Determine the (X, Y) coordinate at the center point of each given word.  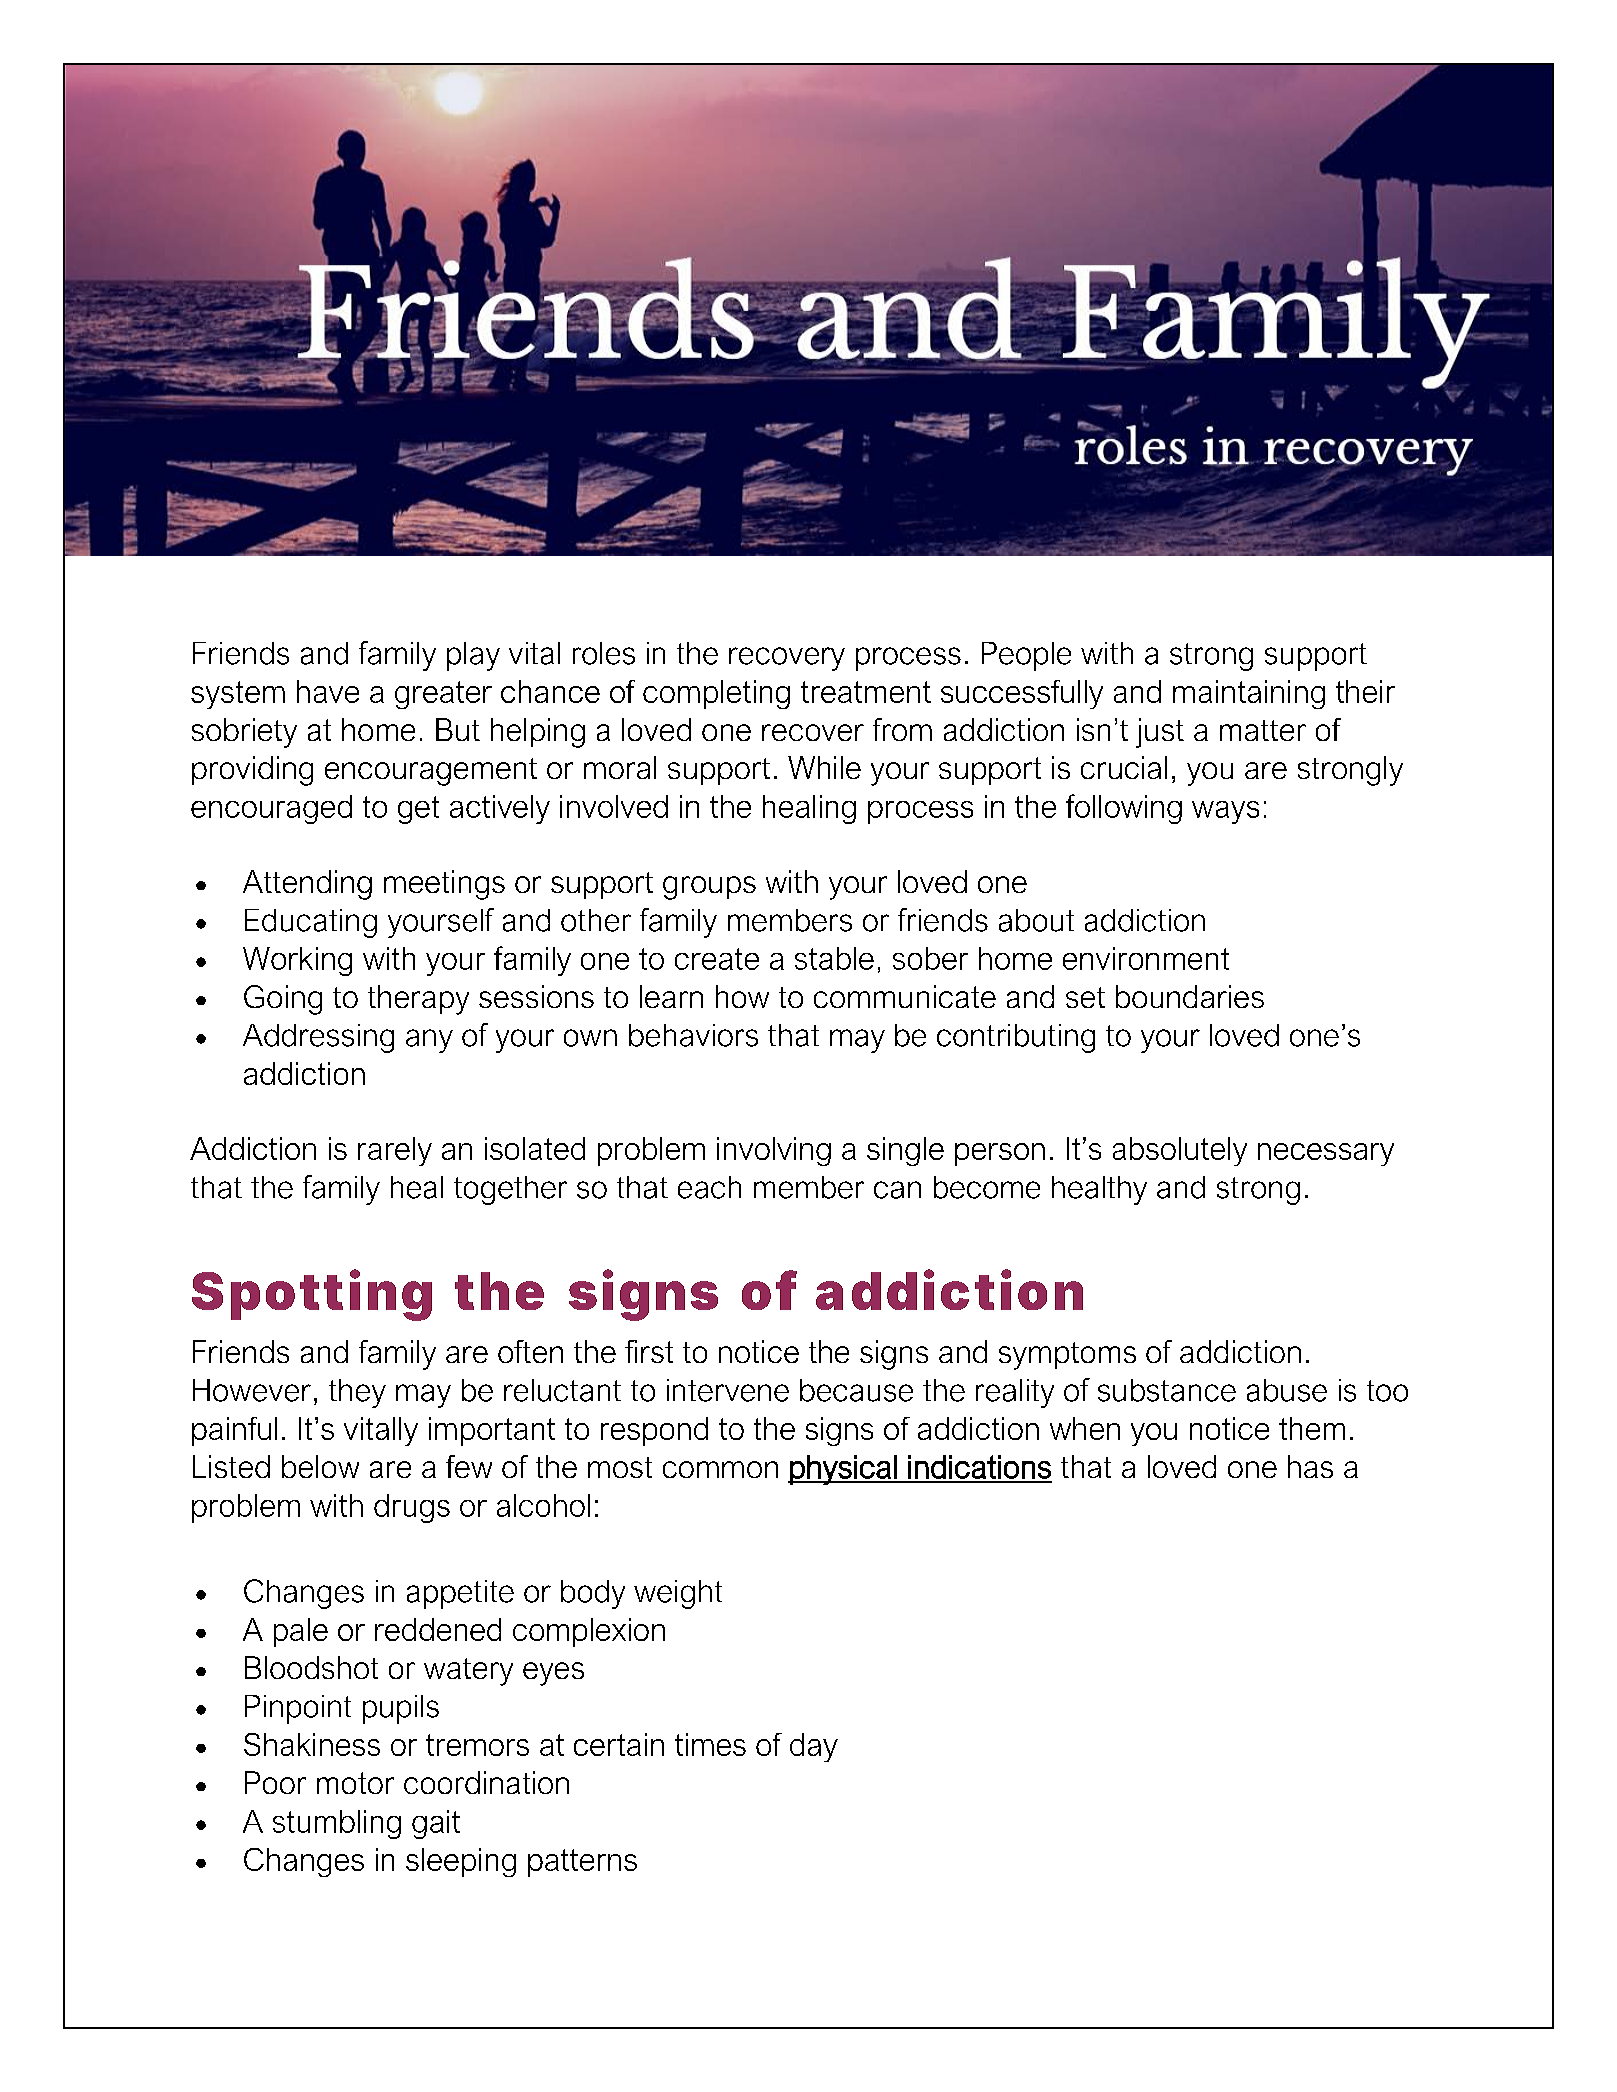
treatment (866, 692)
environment (1146, 958)
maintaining (1249, 694)
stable (834, 958)
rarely (395, 1151)
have (328, 691)
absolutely (1180, 1151)
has (1310, 1466)
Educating (311, 923)
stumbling (337, 1824)
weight (678, 1594)
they (357, 1393)
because (856, 1390)
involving (774, 1151)
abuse (1287, 1390)
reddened (438, 1629)
